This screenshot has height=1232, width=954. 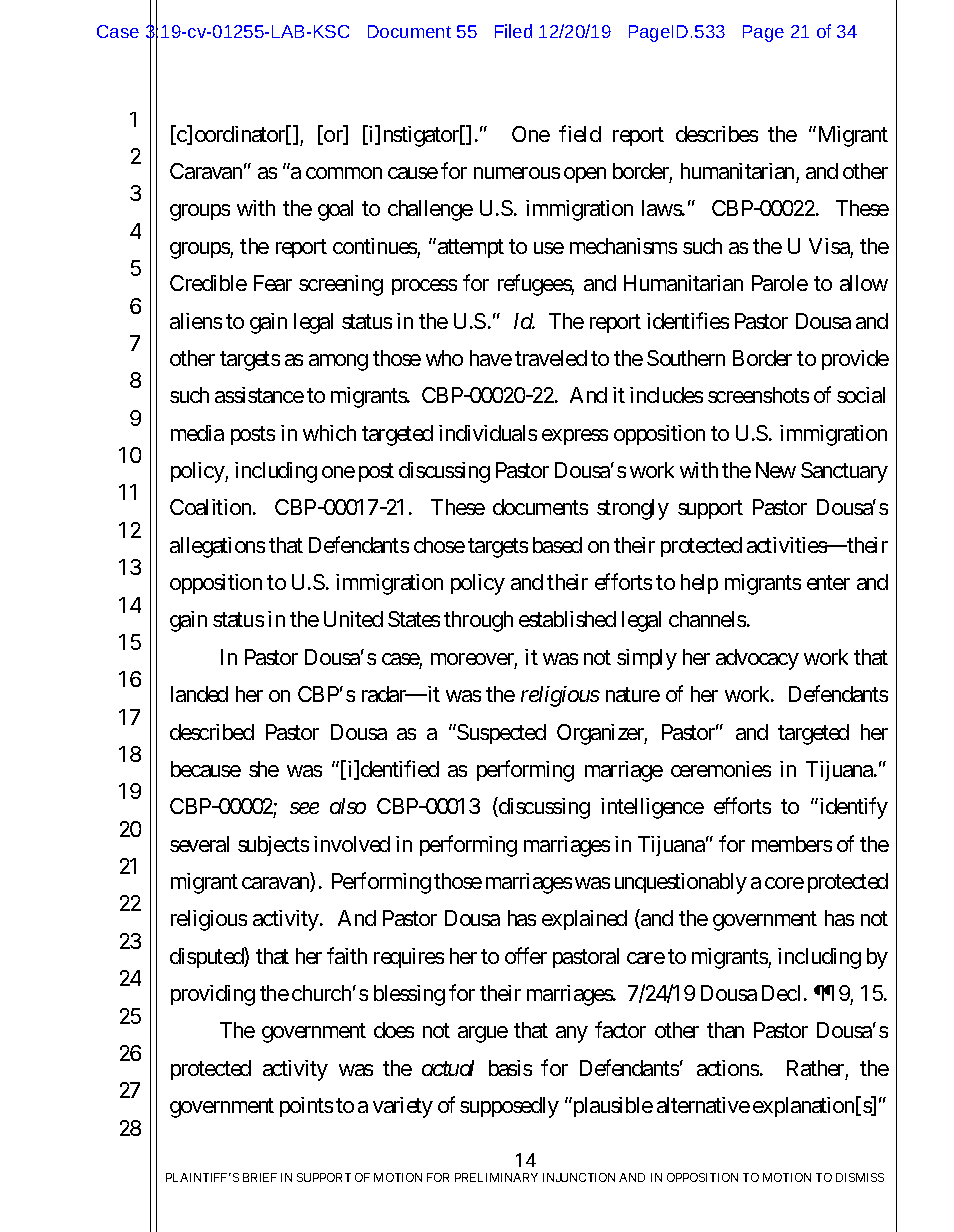 What do you see at coordinates (500, 734) in the screenshot?
I see `Suspected` at bounding box center [500, 734].
